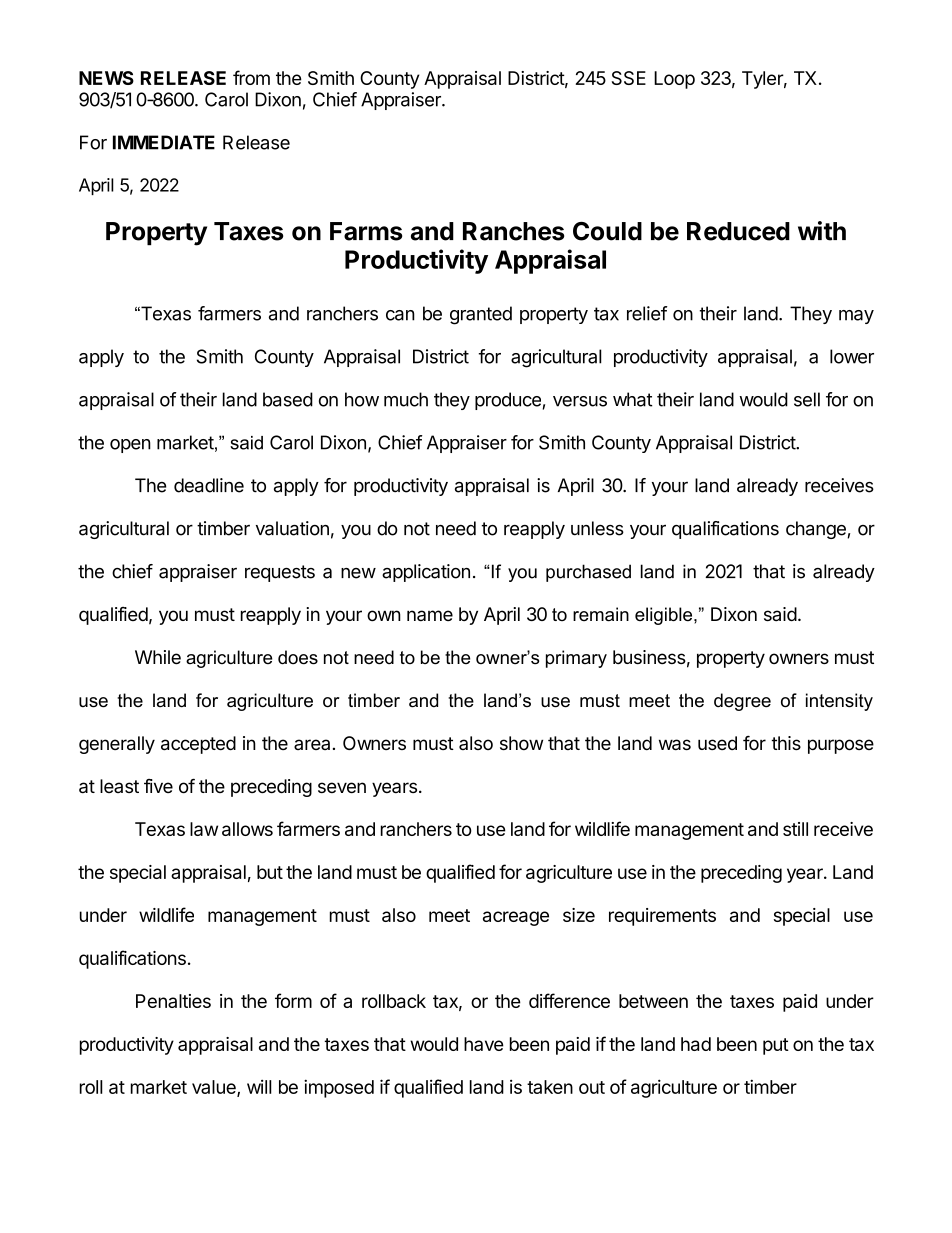  What do you see at coordinates (786, 743) in the page?
I see `this` at bounding box center [786, 743].
